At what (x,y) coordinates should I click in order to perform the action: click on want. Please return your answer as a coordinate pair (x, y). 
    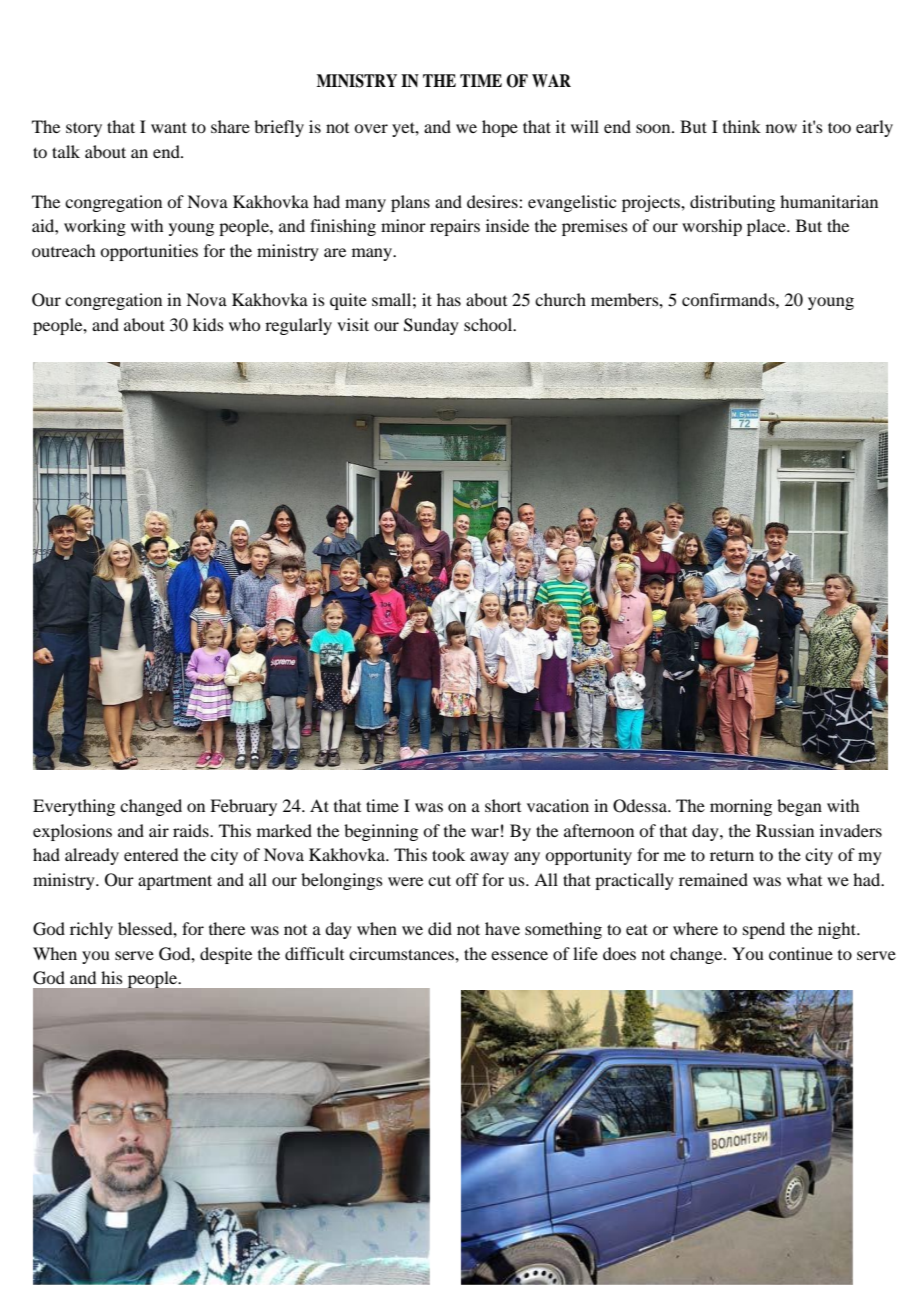
    Looking at the image, I should click on (169, 127).
